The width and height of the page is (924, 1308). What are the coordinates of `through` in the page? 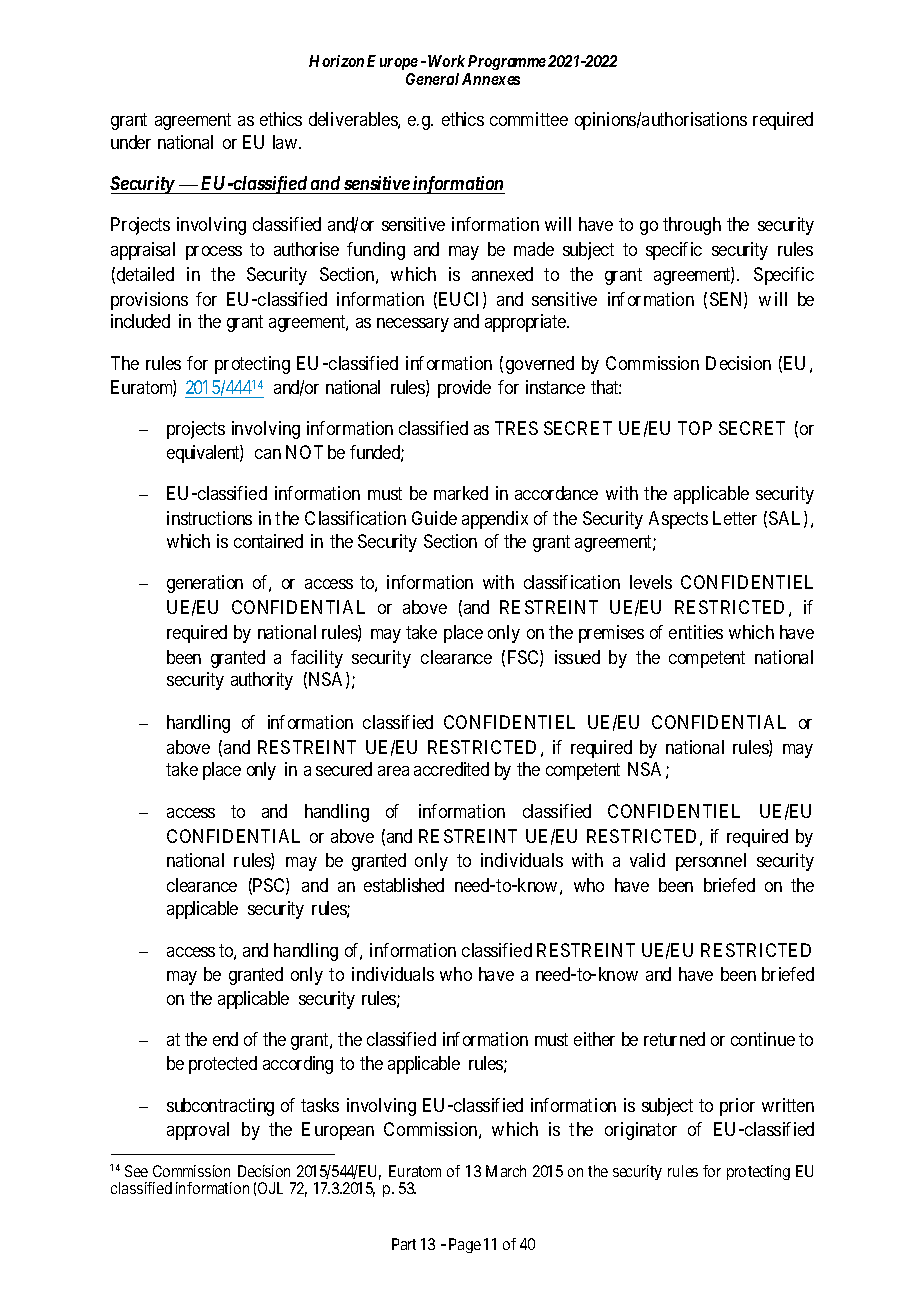 It's located at (692, 226).
